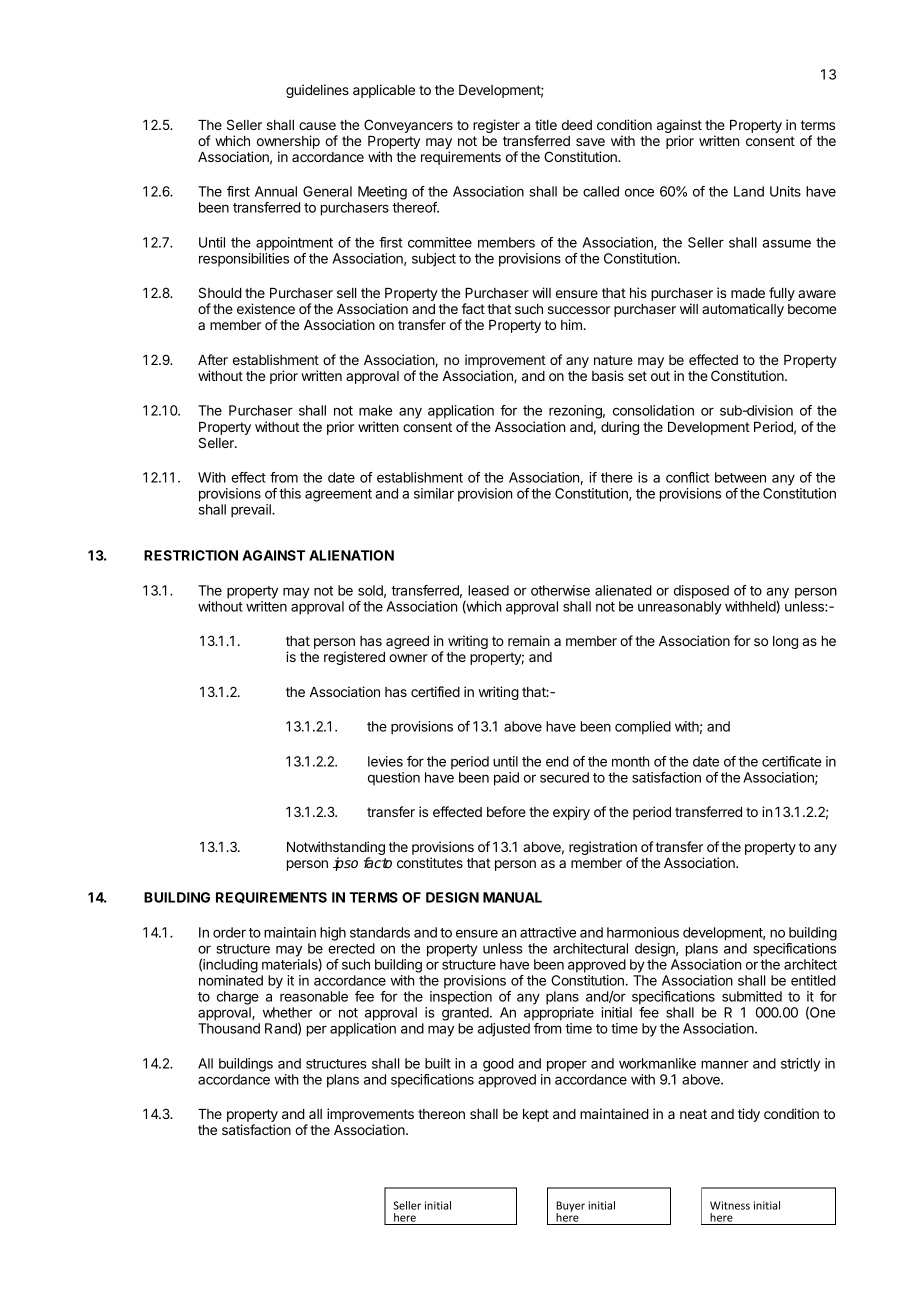 The image size is (924, 1307). What do you see at coordinates (229, 1028) in the screenshot?
I see `Thousand` at bounding box center [229, 1028].
